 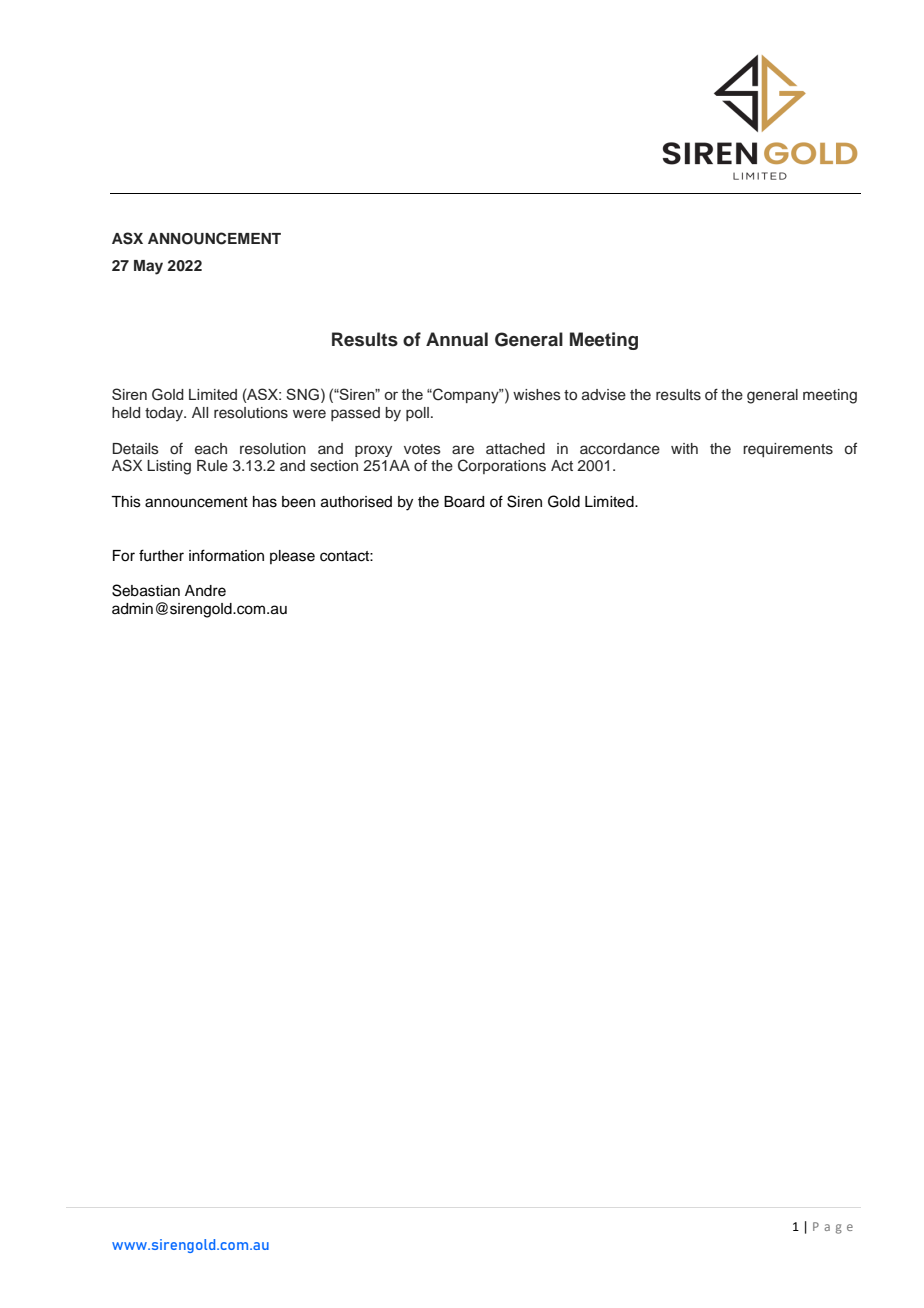 What do you see at coordinates (788, 450) in the document?
I see `requirements` at bounding box center [788, 450].
